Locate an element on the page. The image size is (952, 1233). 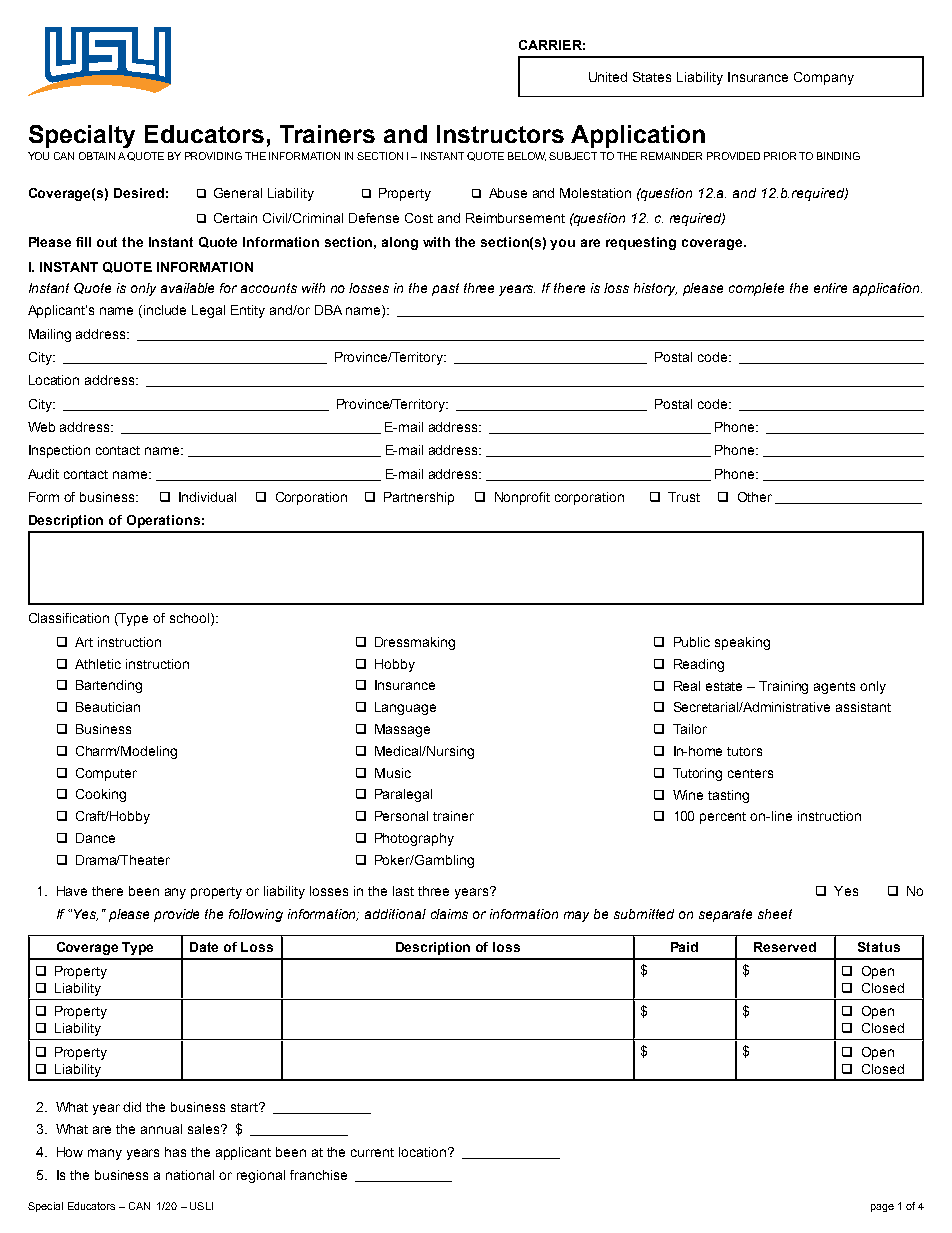
speaking is located at coordinates (742, 643).
